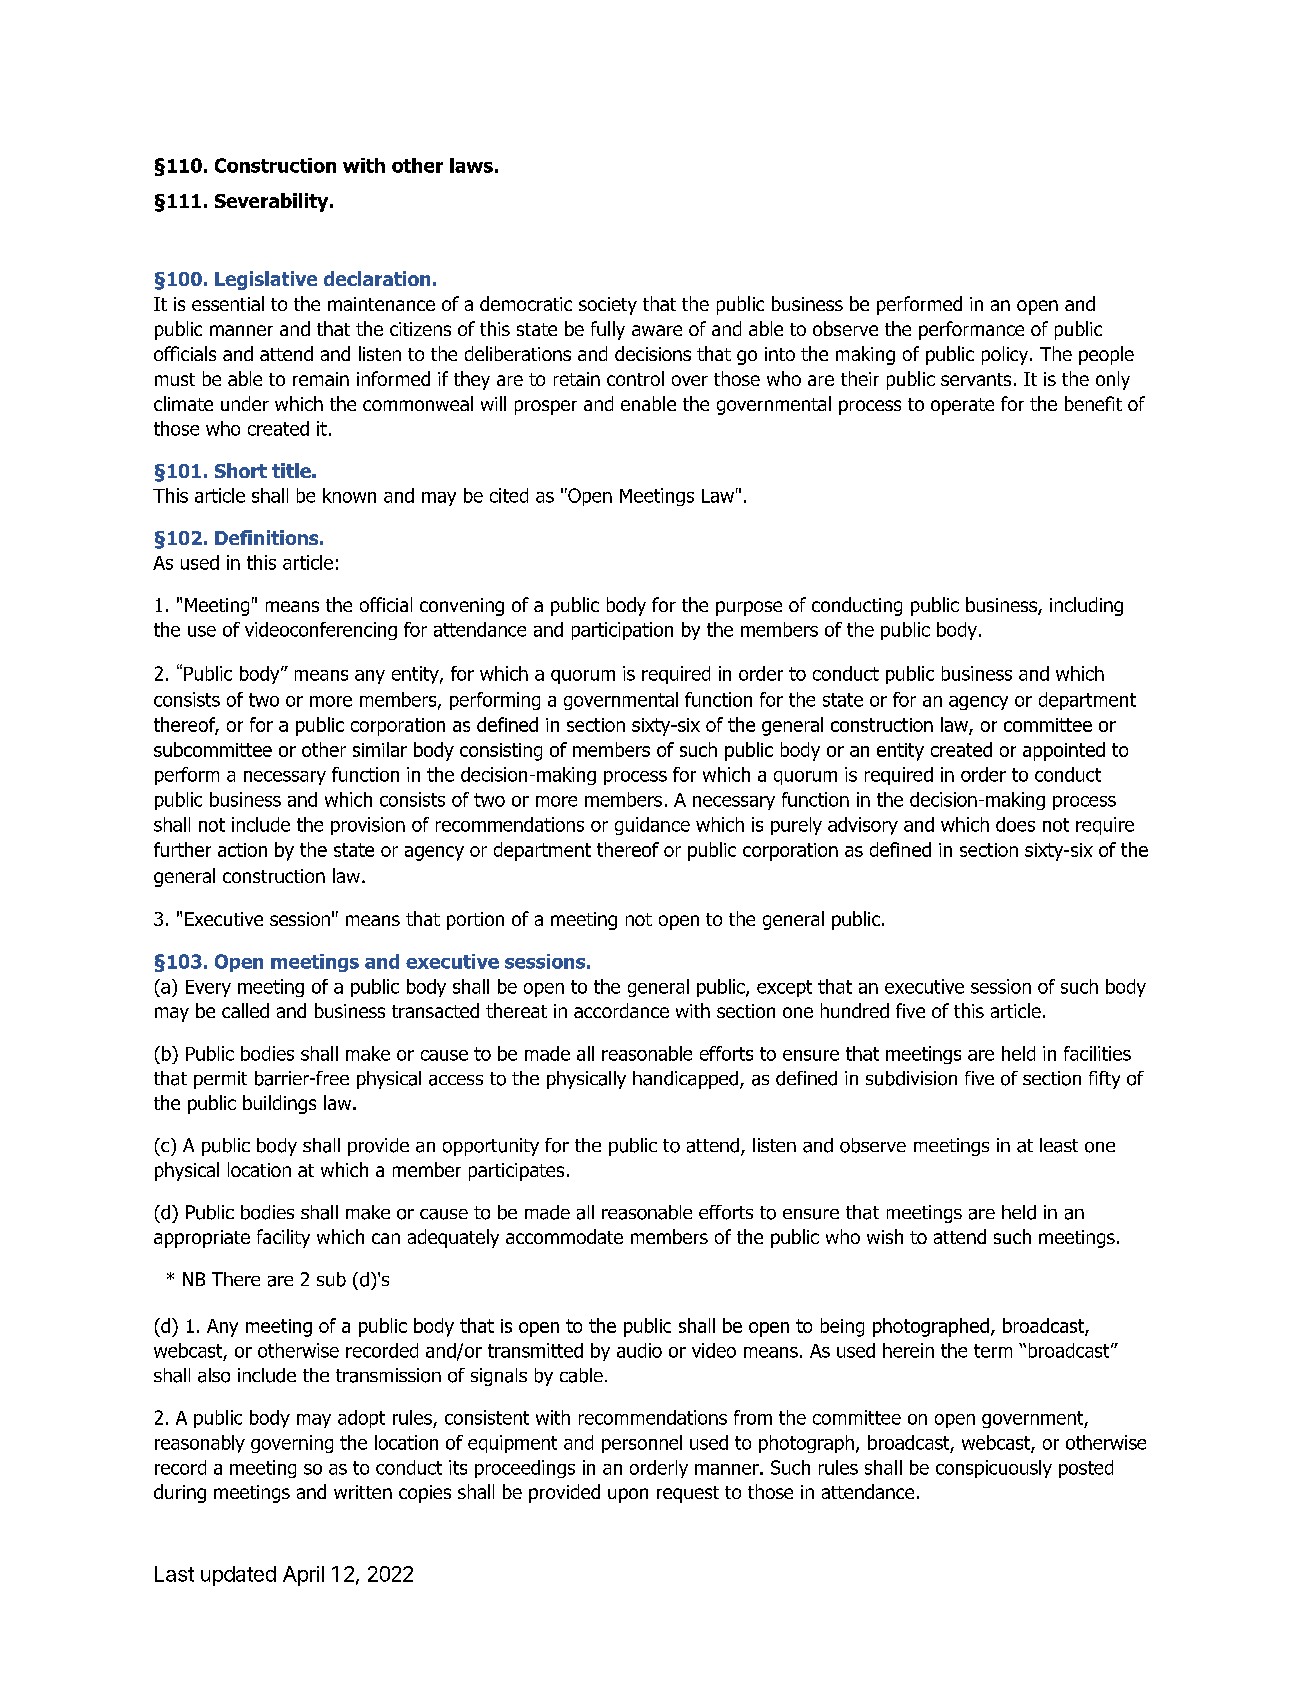 This screenshot has height=1687, width=1304. What do you see at coordinates (1086, 606) in the screenshot?
I see `including` at bounding box center [1086, 606].
